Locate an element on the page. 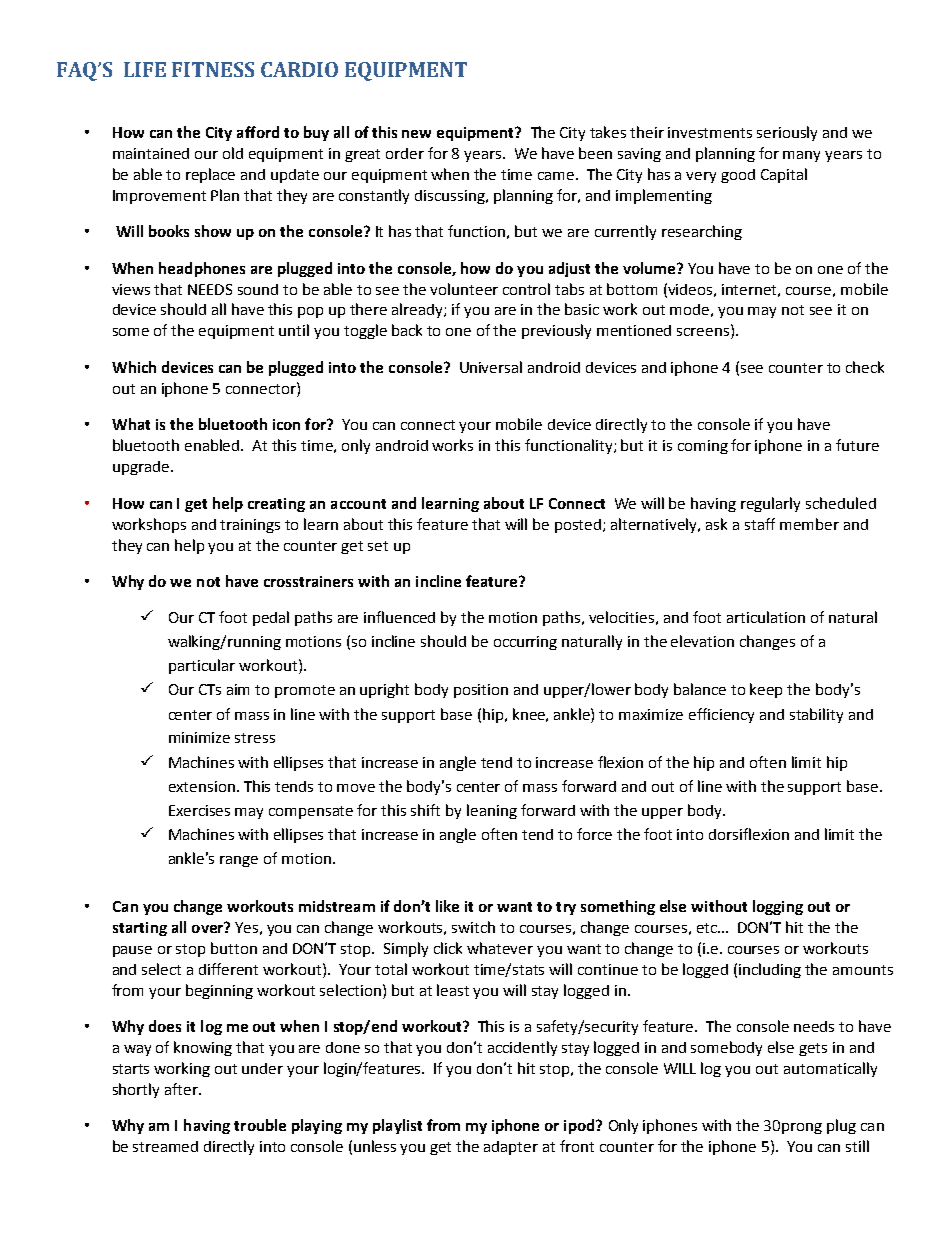  new is located at coordinates (416, 134).
